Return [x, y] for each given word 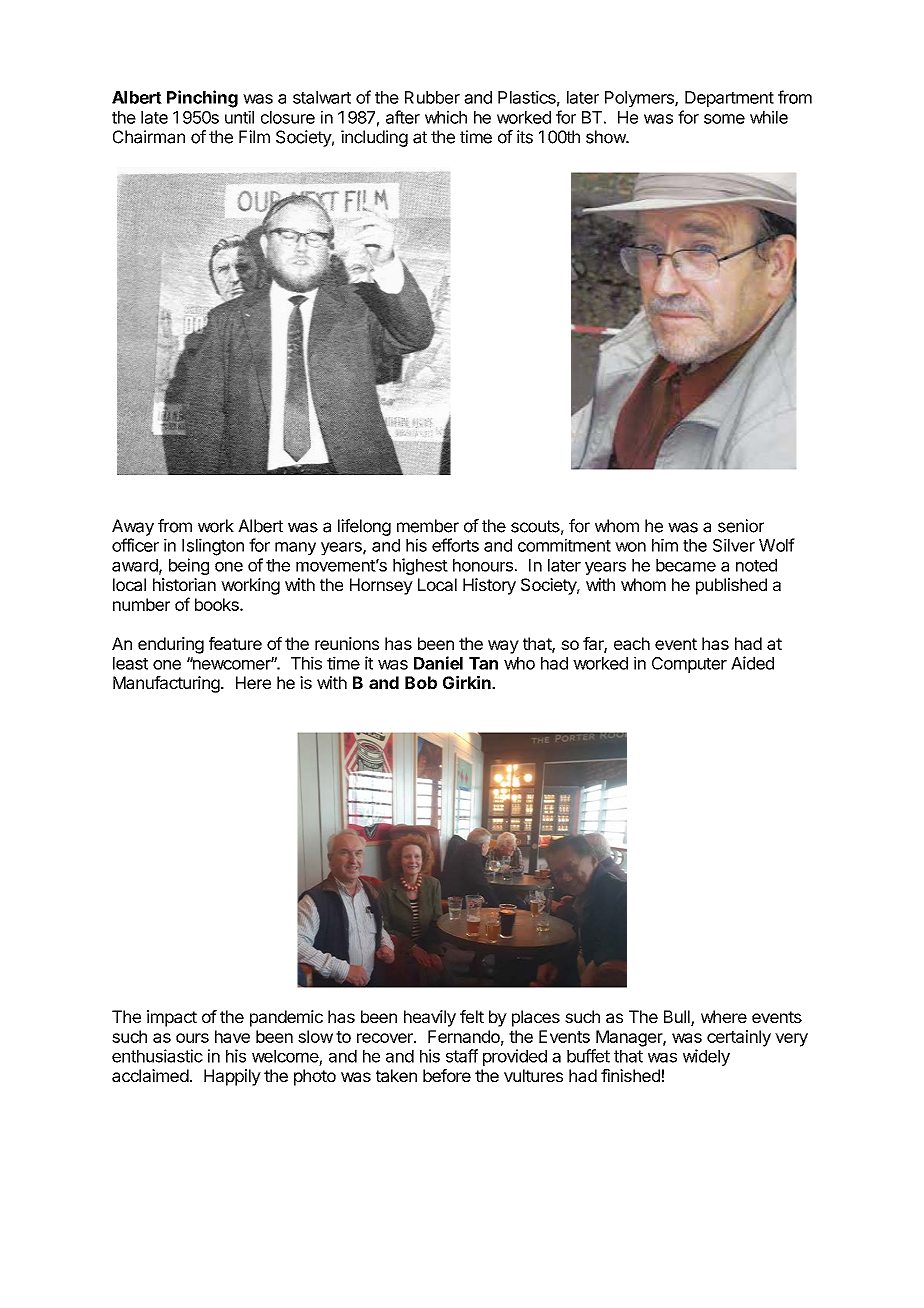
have [232, 1036]
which [446, 117]
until [239, 117]
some [724, 119]
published [731, 586]
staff [462, 1056]
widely [706, 1057]
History [489, 586]
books [218, 604]
